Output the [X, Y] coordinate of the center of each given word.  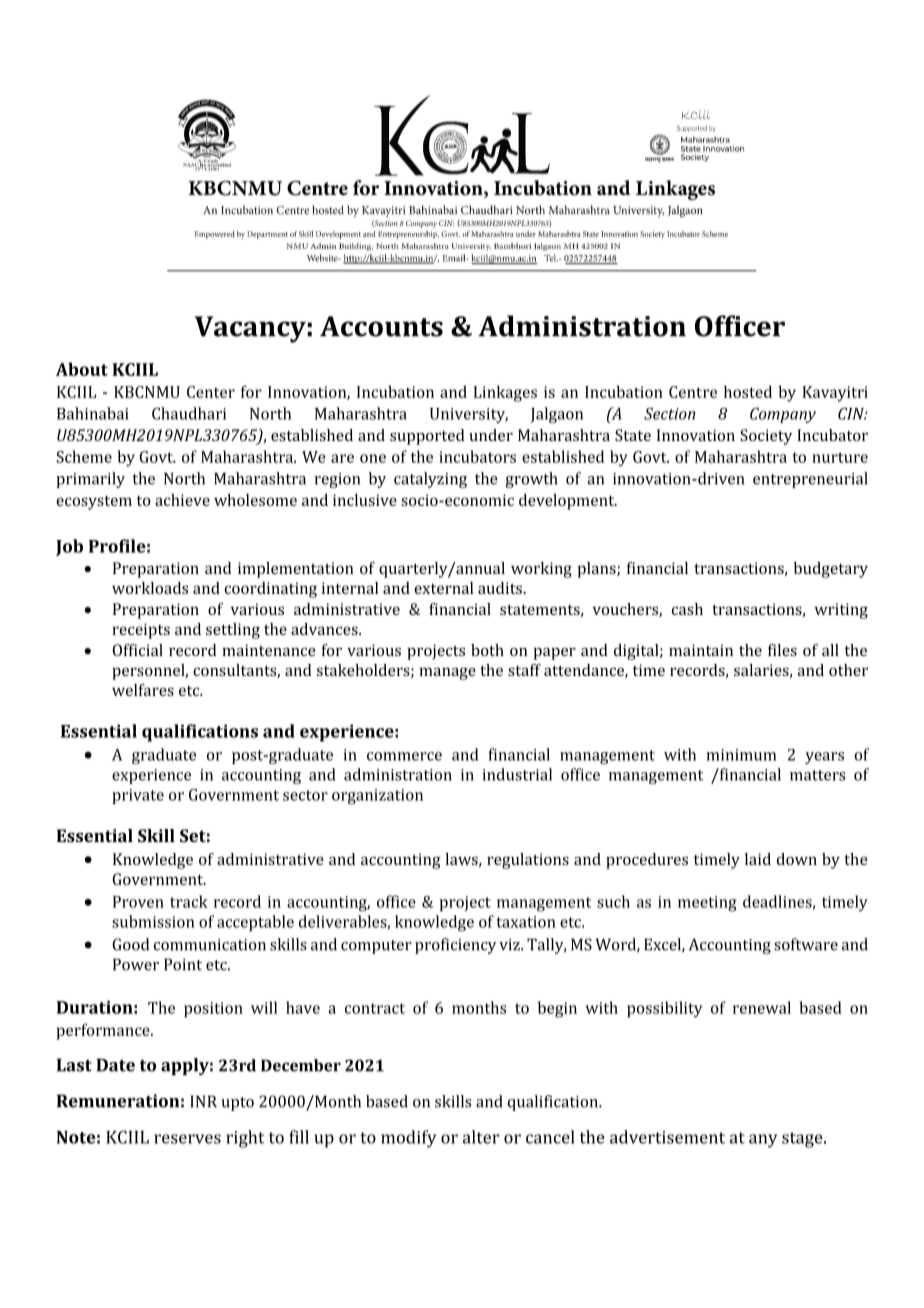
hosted [748, 391]
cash [687, 609]
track [189, 901]
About [82, 369]
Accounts [381, 326]
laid [758, 859]
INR [203, 1101]
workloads [150, 588]
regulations [528, 861]
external [443, 588]
